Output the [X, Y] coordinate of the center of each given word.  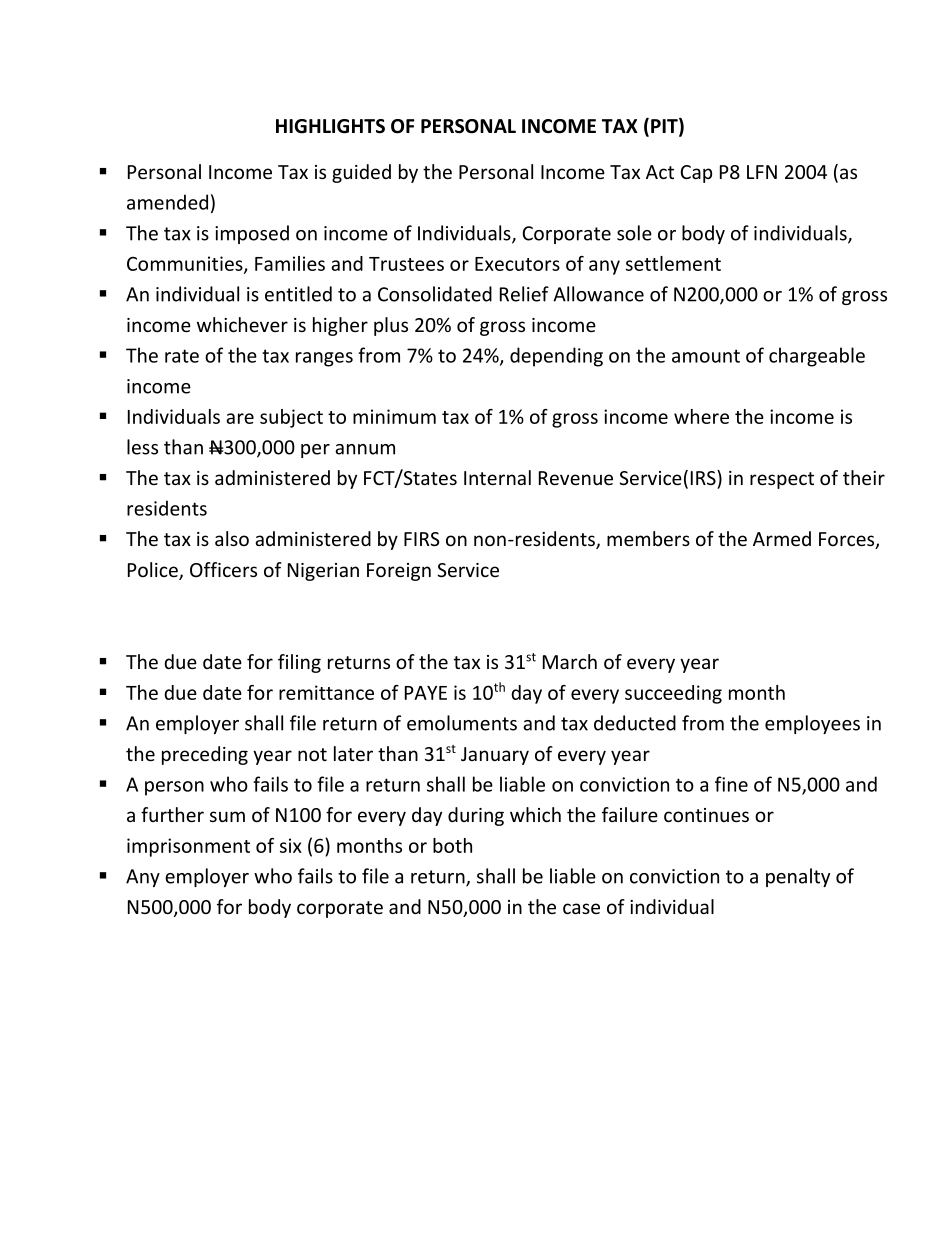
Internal [497, 477]
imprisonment [188, 847]
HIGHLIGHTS [330, 126]
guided [361, 173]
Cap [696, 174]
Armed [782, 538]
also [232, 538]
